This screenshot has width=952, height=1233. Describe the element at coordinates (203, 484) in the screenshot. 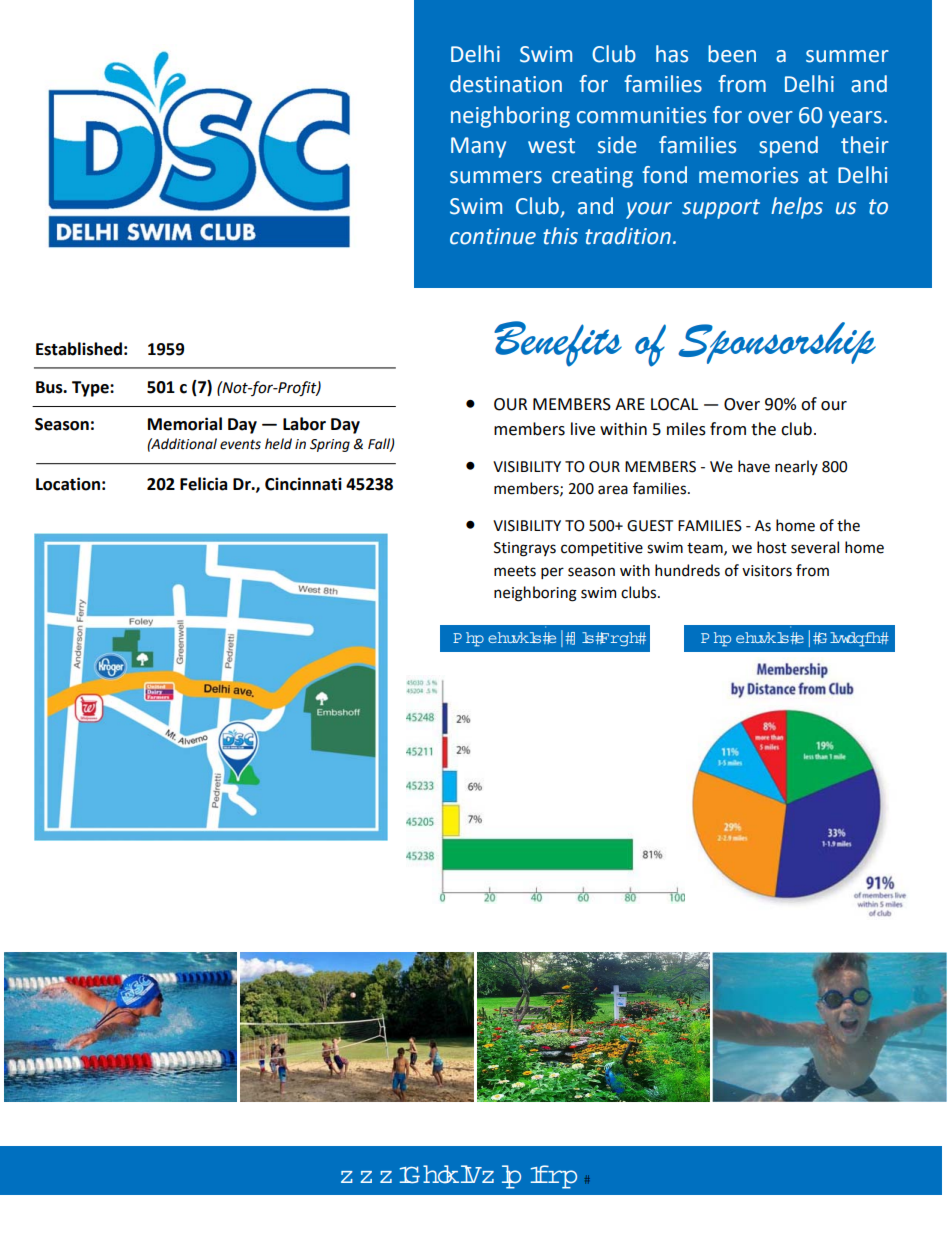

I see `Felicia` at that location.
